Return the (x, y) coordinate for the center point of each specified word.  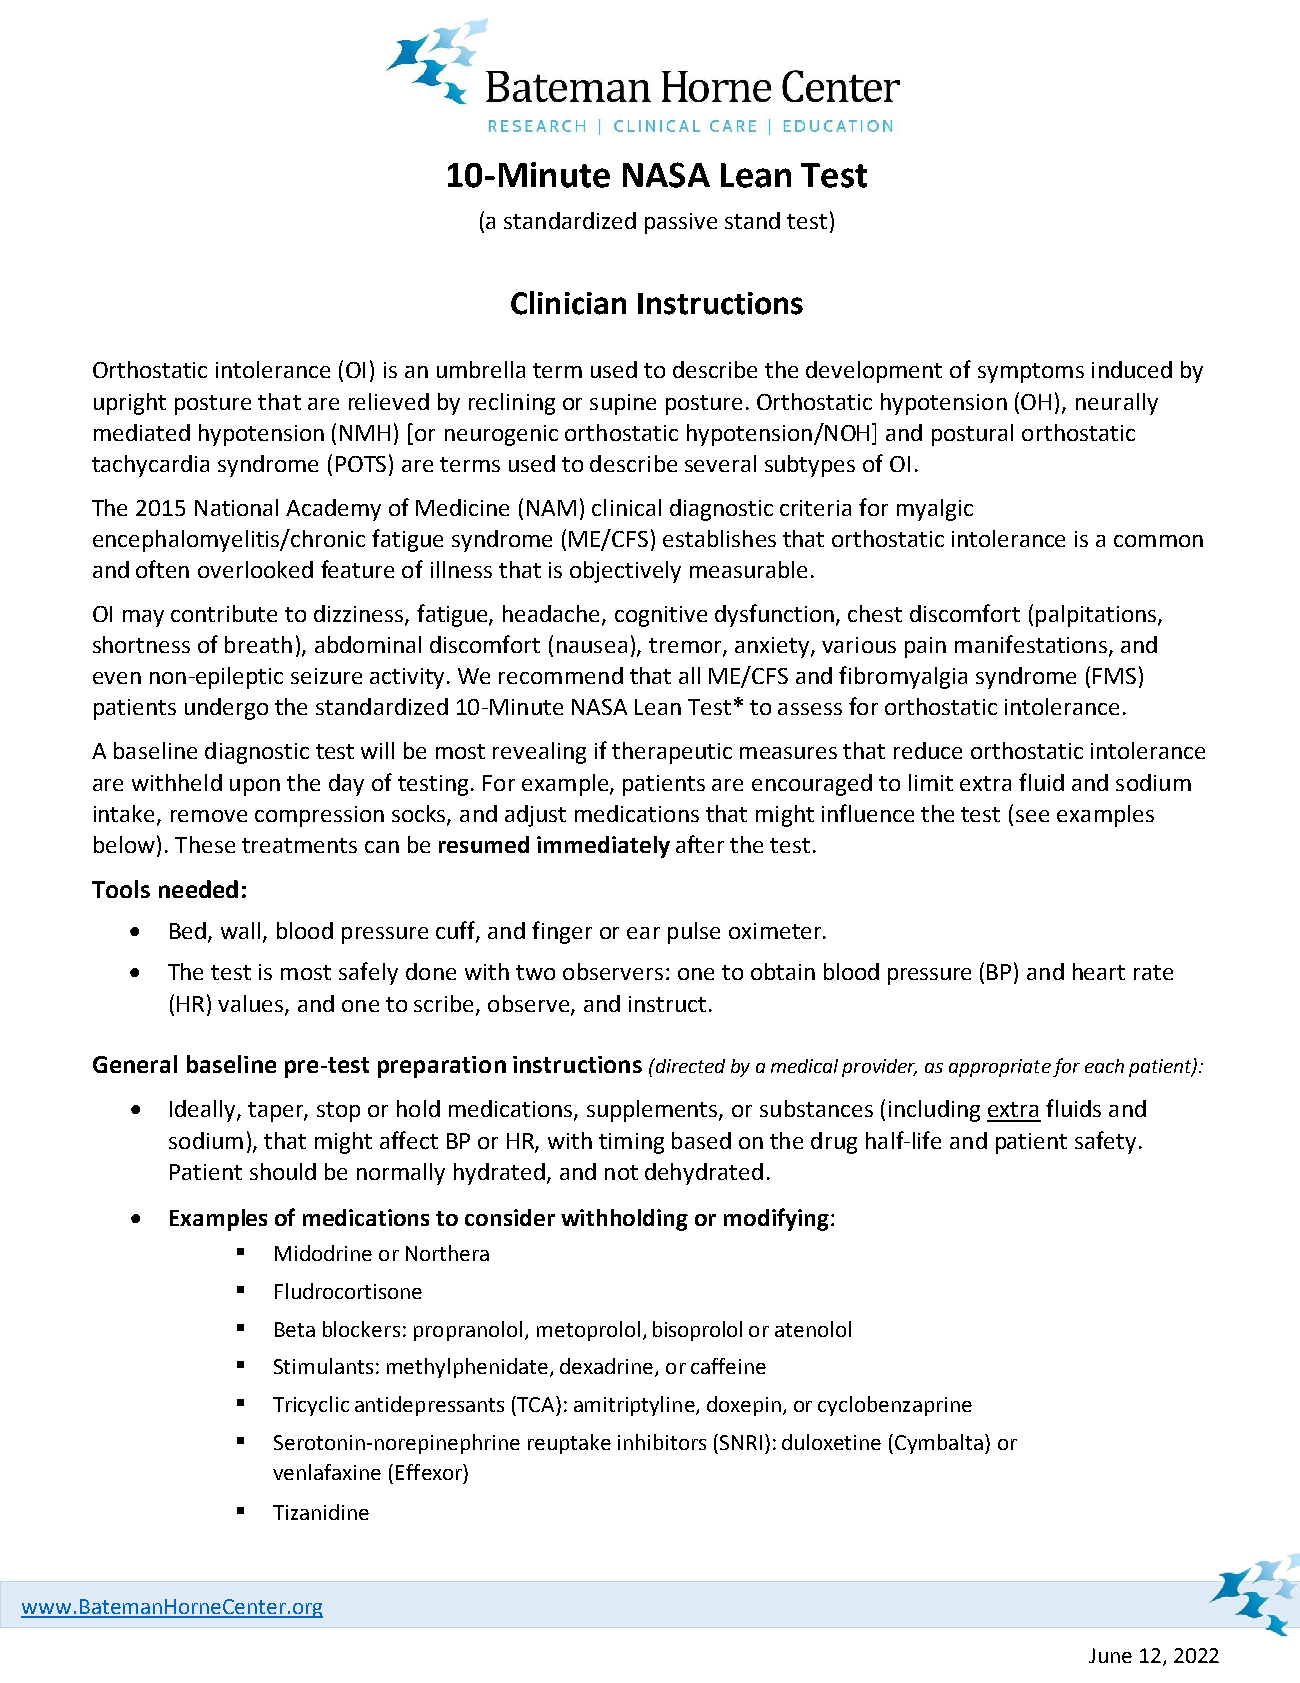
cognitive (661, 616)
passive (681, 223)
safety (1105, 1142)
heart (1099, 971)
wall (240, 930)
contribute (224, 613)
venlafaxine (327, 1472)
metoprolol (588, 1331)
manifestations (1031, 644)
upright (130, 404)
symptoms (1031, 373)
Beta (295, 1329)
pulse (694, 933)
